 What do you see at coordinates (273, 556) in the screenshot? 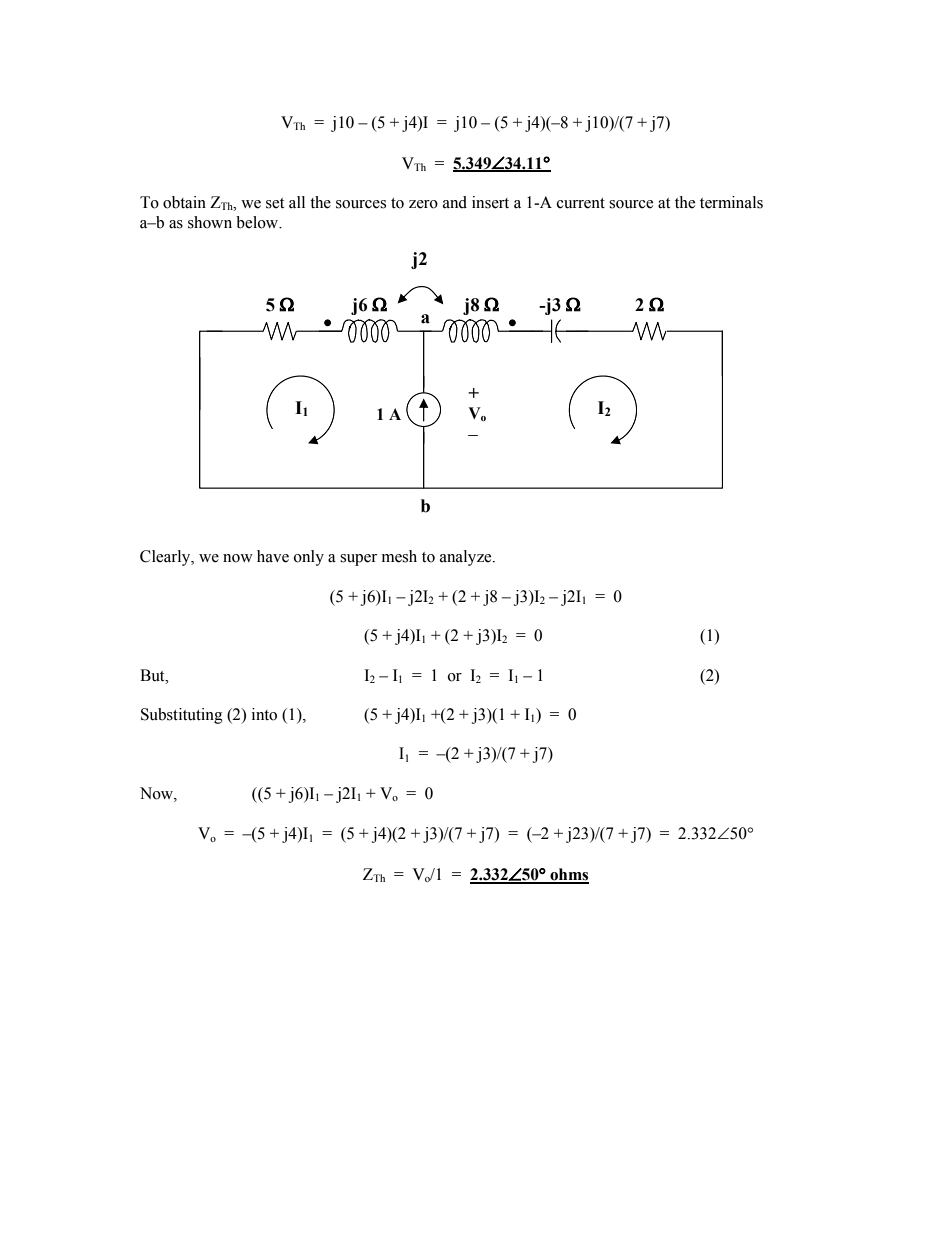
I see `have` at bounding box center [273, 556].
